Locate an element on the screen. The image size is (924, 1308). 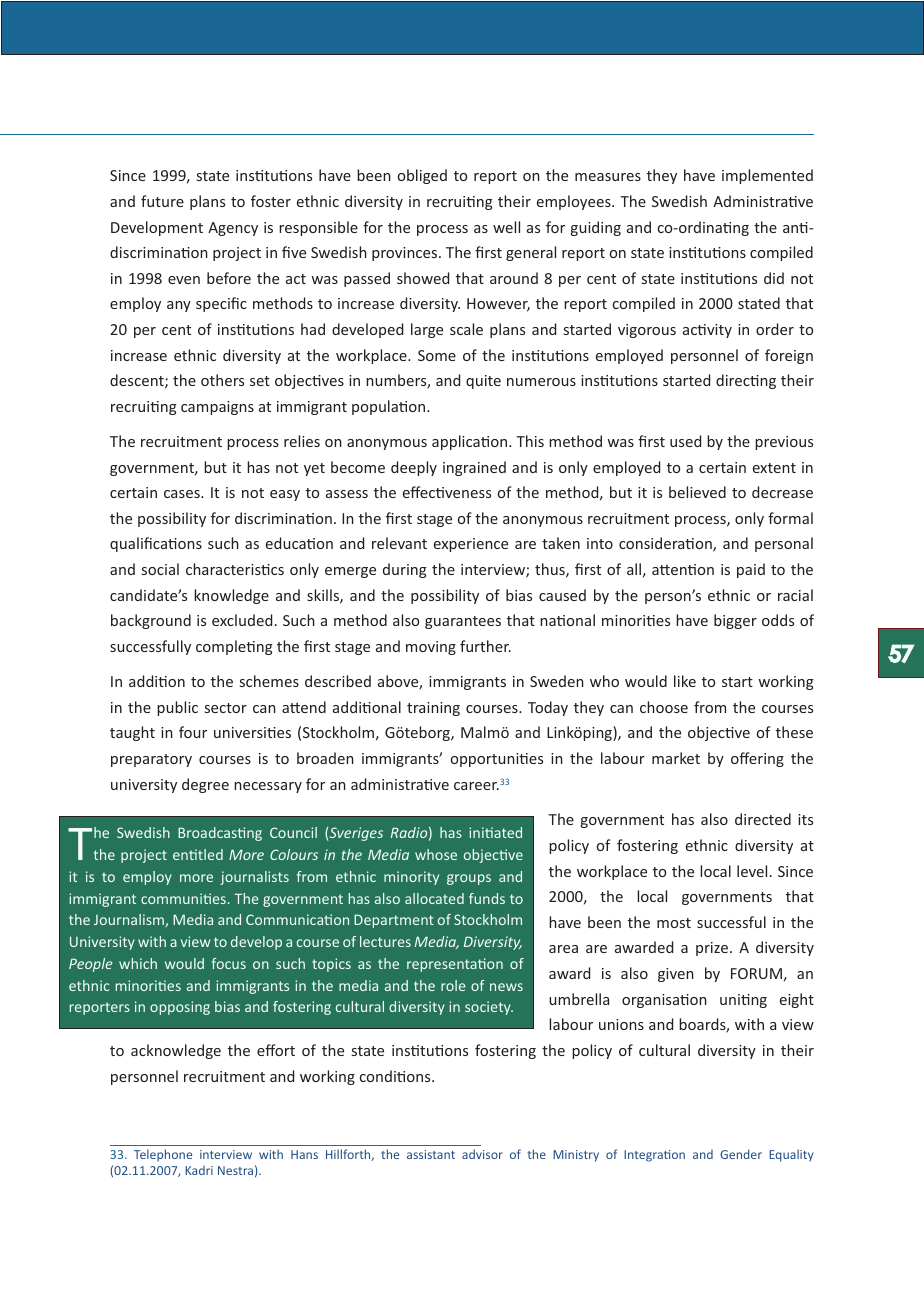
qualifications is located at coordinates (156, 544).
